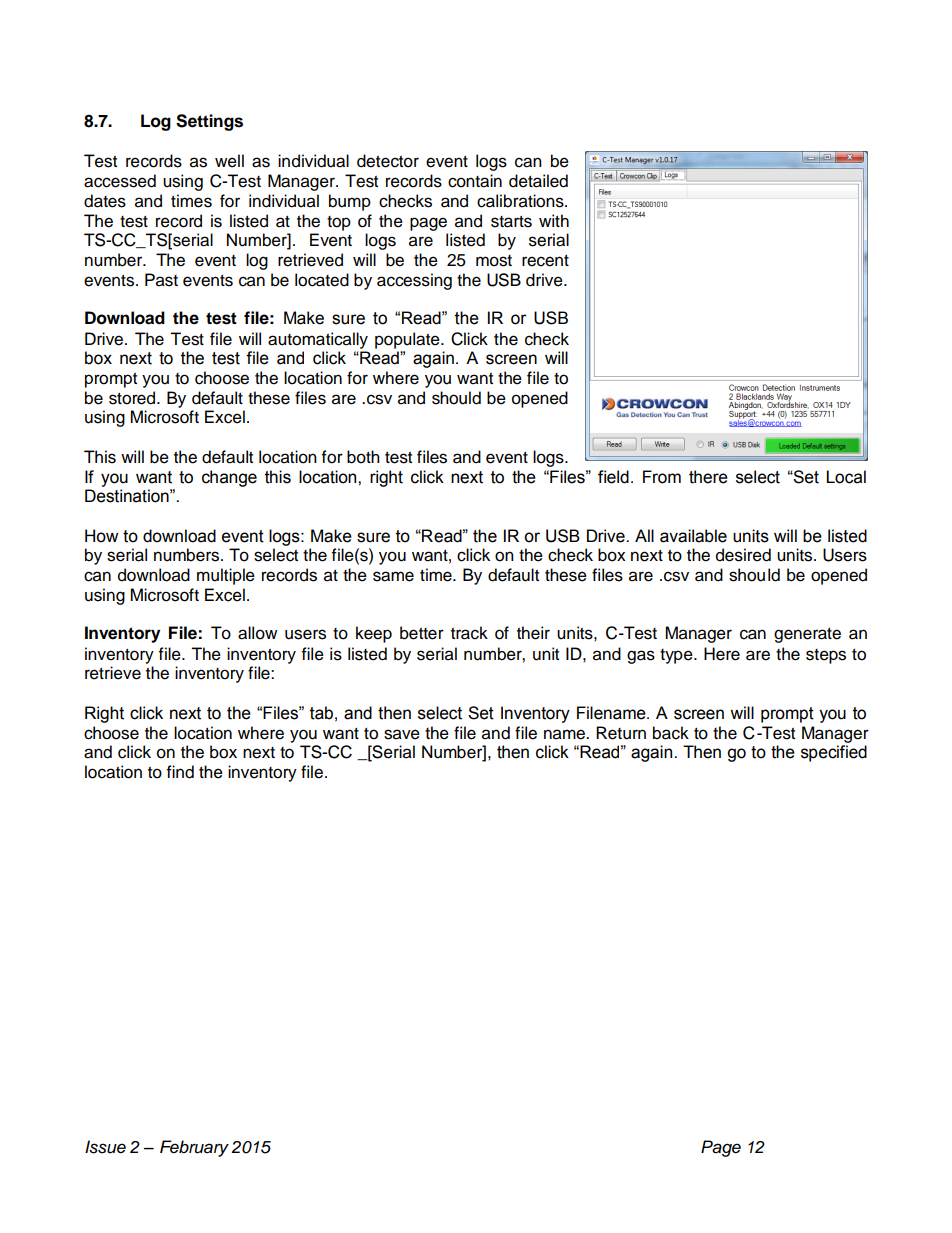 The height and width of the screenshot is (1233, 952). I want to click on February, so click(194, 1148).
